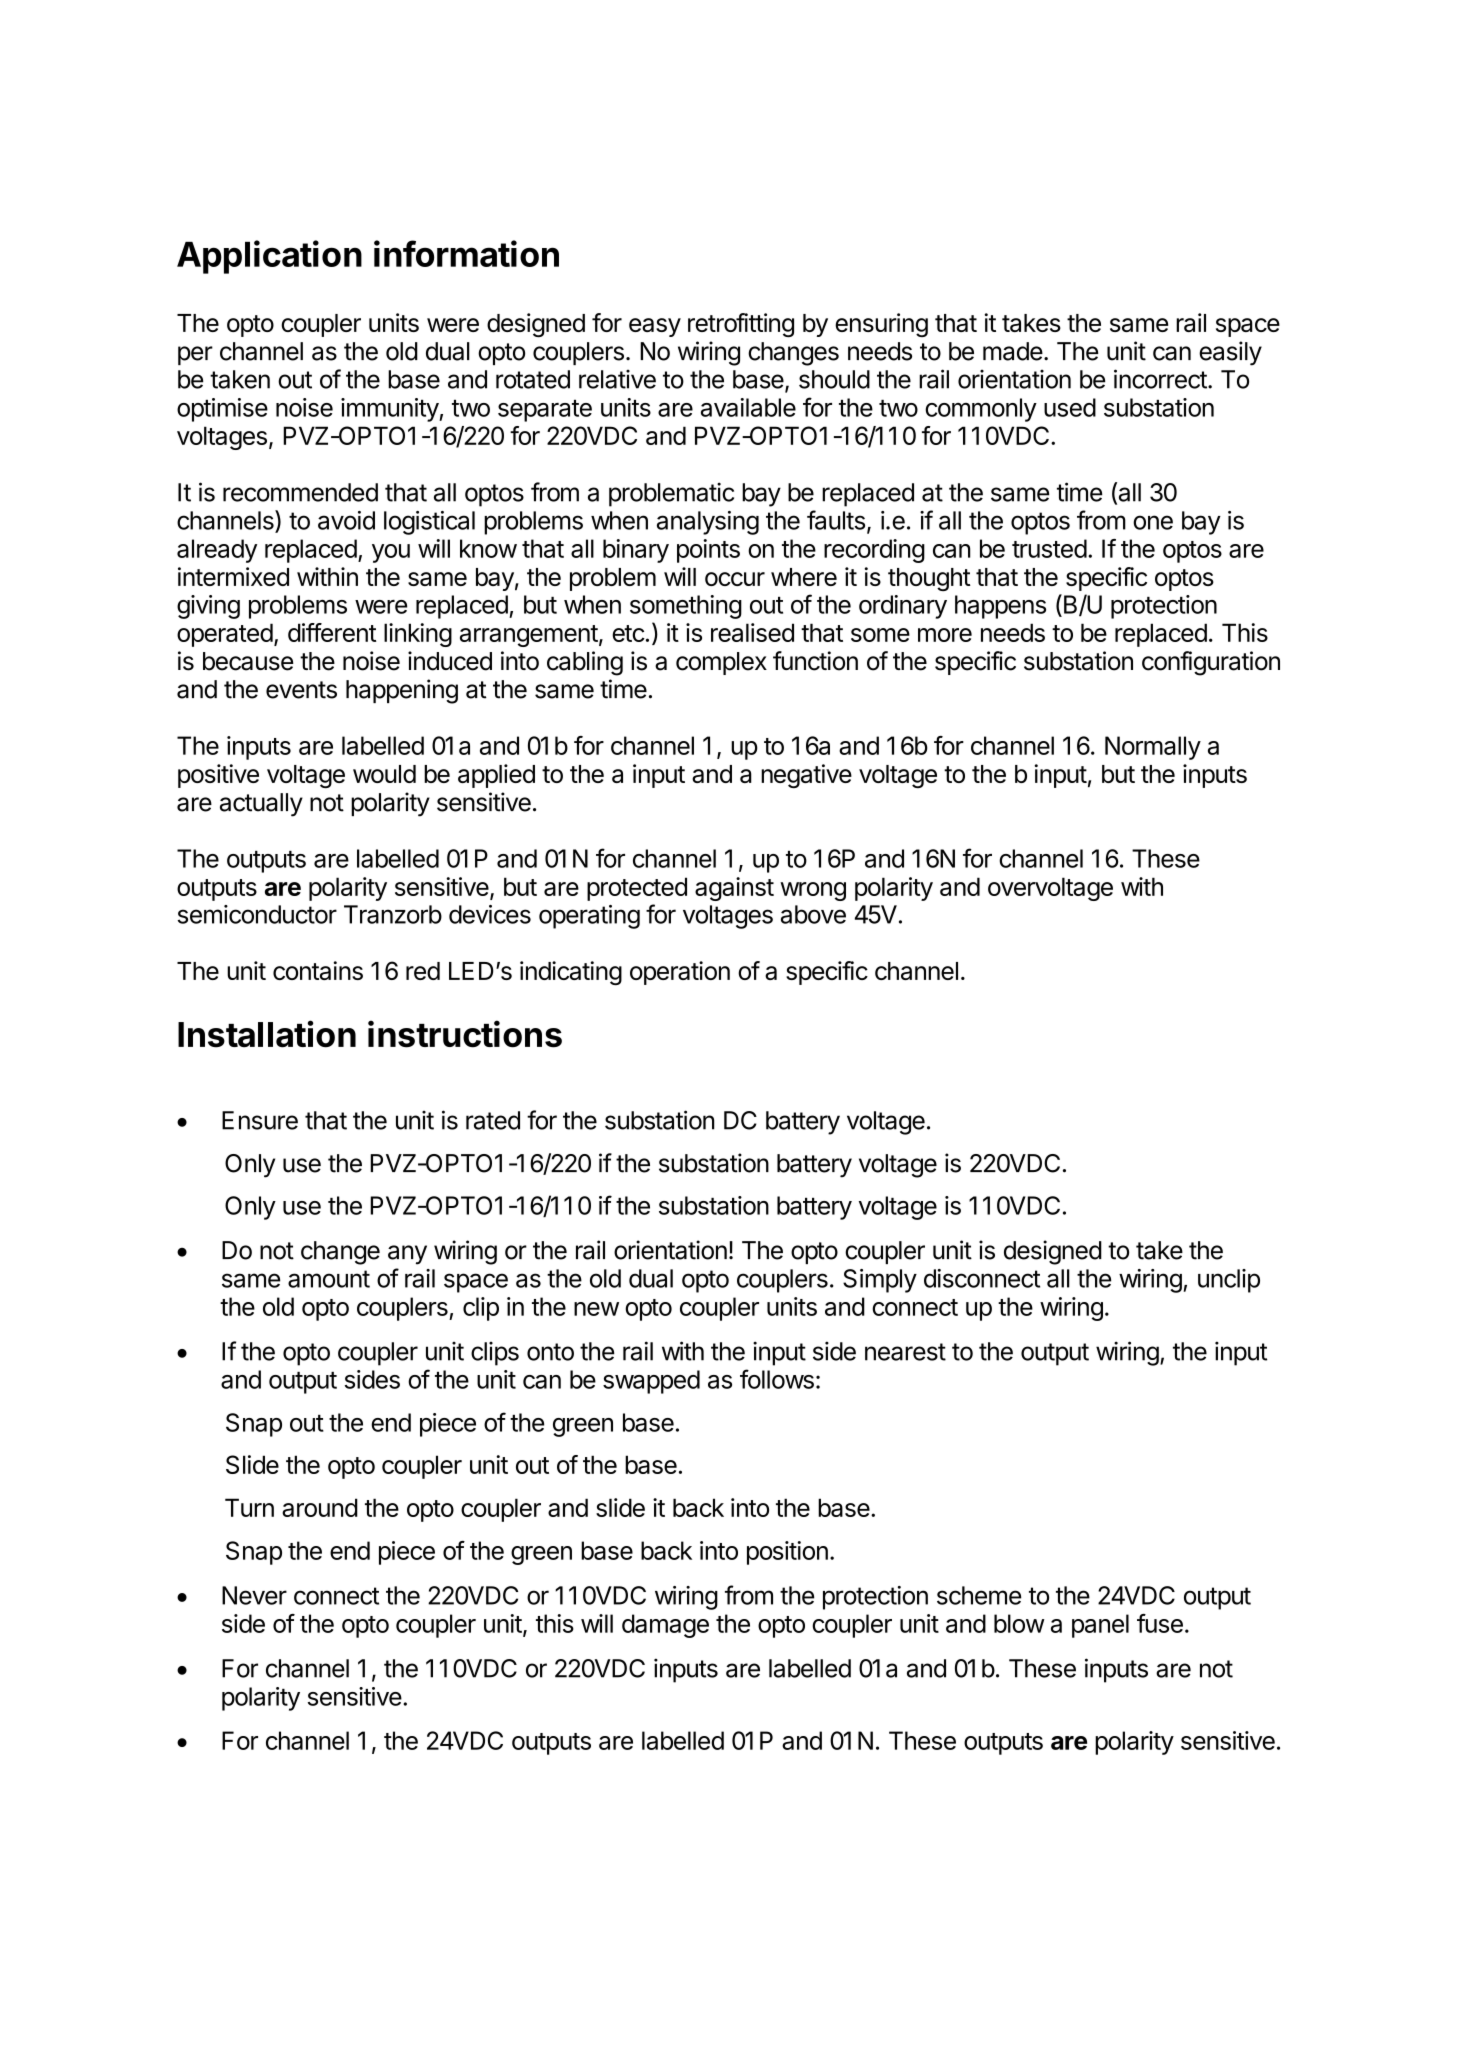  What do you see at coordinates (596, 1309) in the image?
I see `new` at bounding box center [596, 1309].
